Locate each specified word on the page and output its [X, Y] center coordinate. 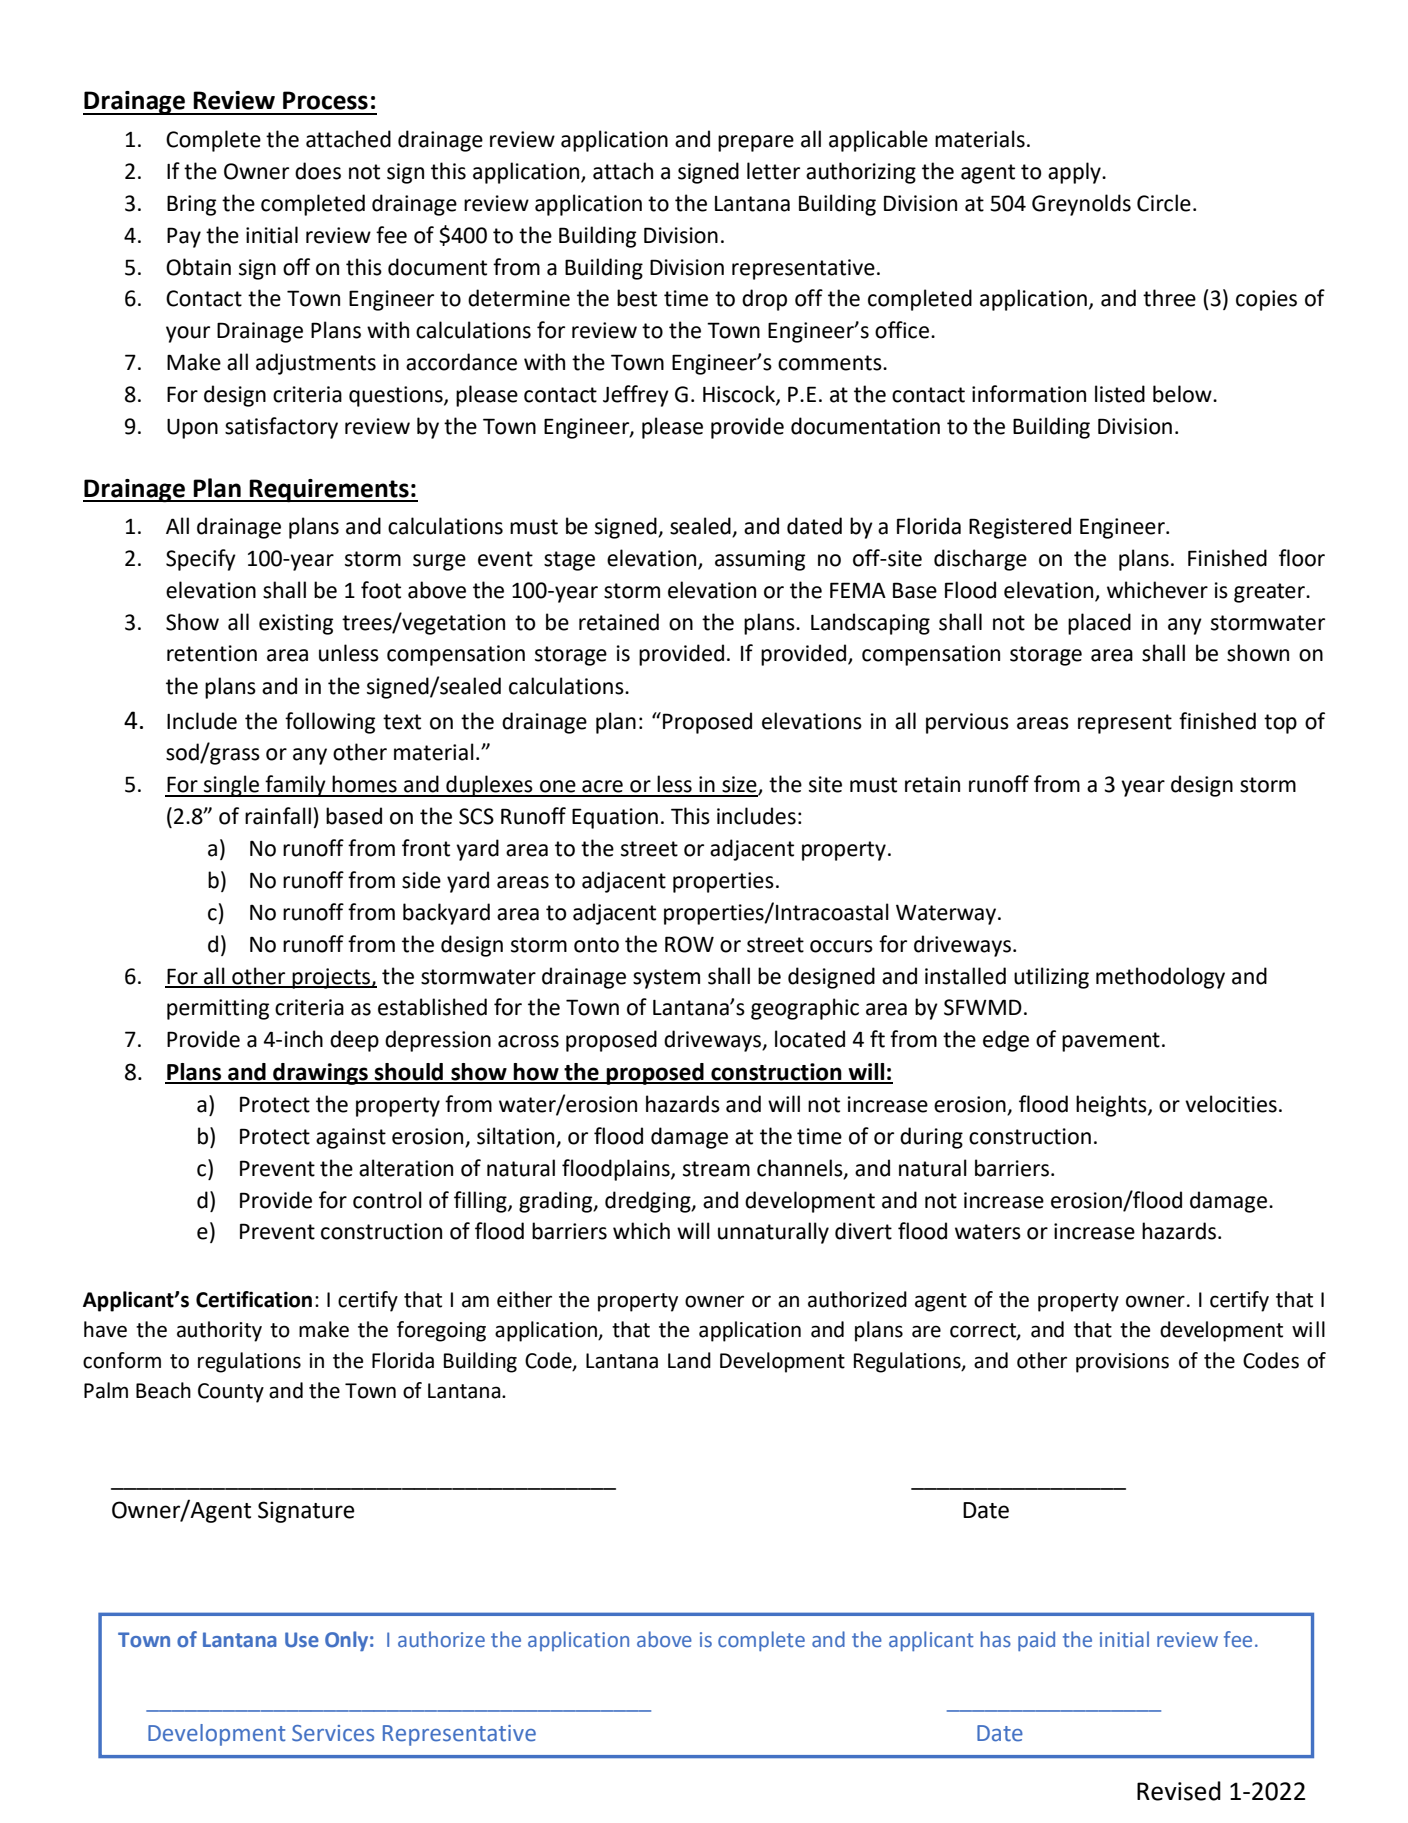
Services [333, 1733]
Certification [254, 1299]
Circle [1164, 203]
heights [1112, 1106]
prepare [756, 143]
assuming [760, 560]
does [318, 171]
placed [1099, 624]
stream [716, 1169]
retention [212, 653]
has [996, 1639]
